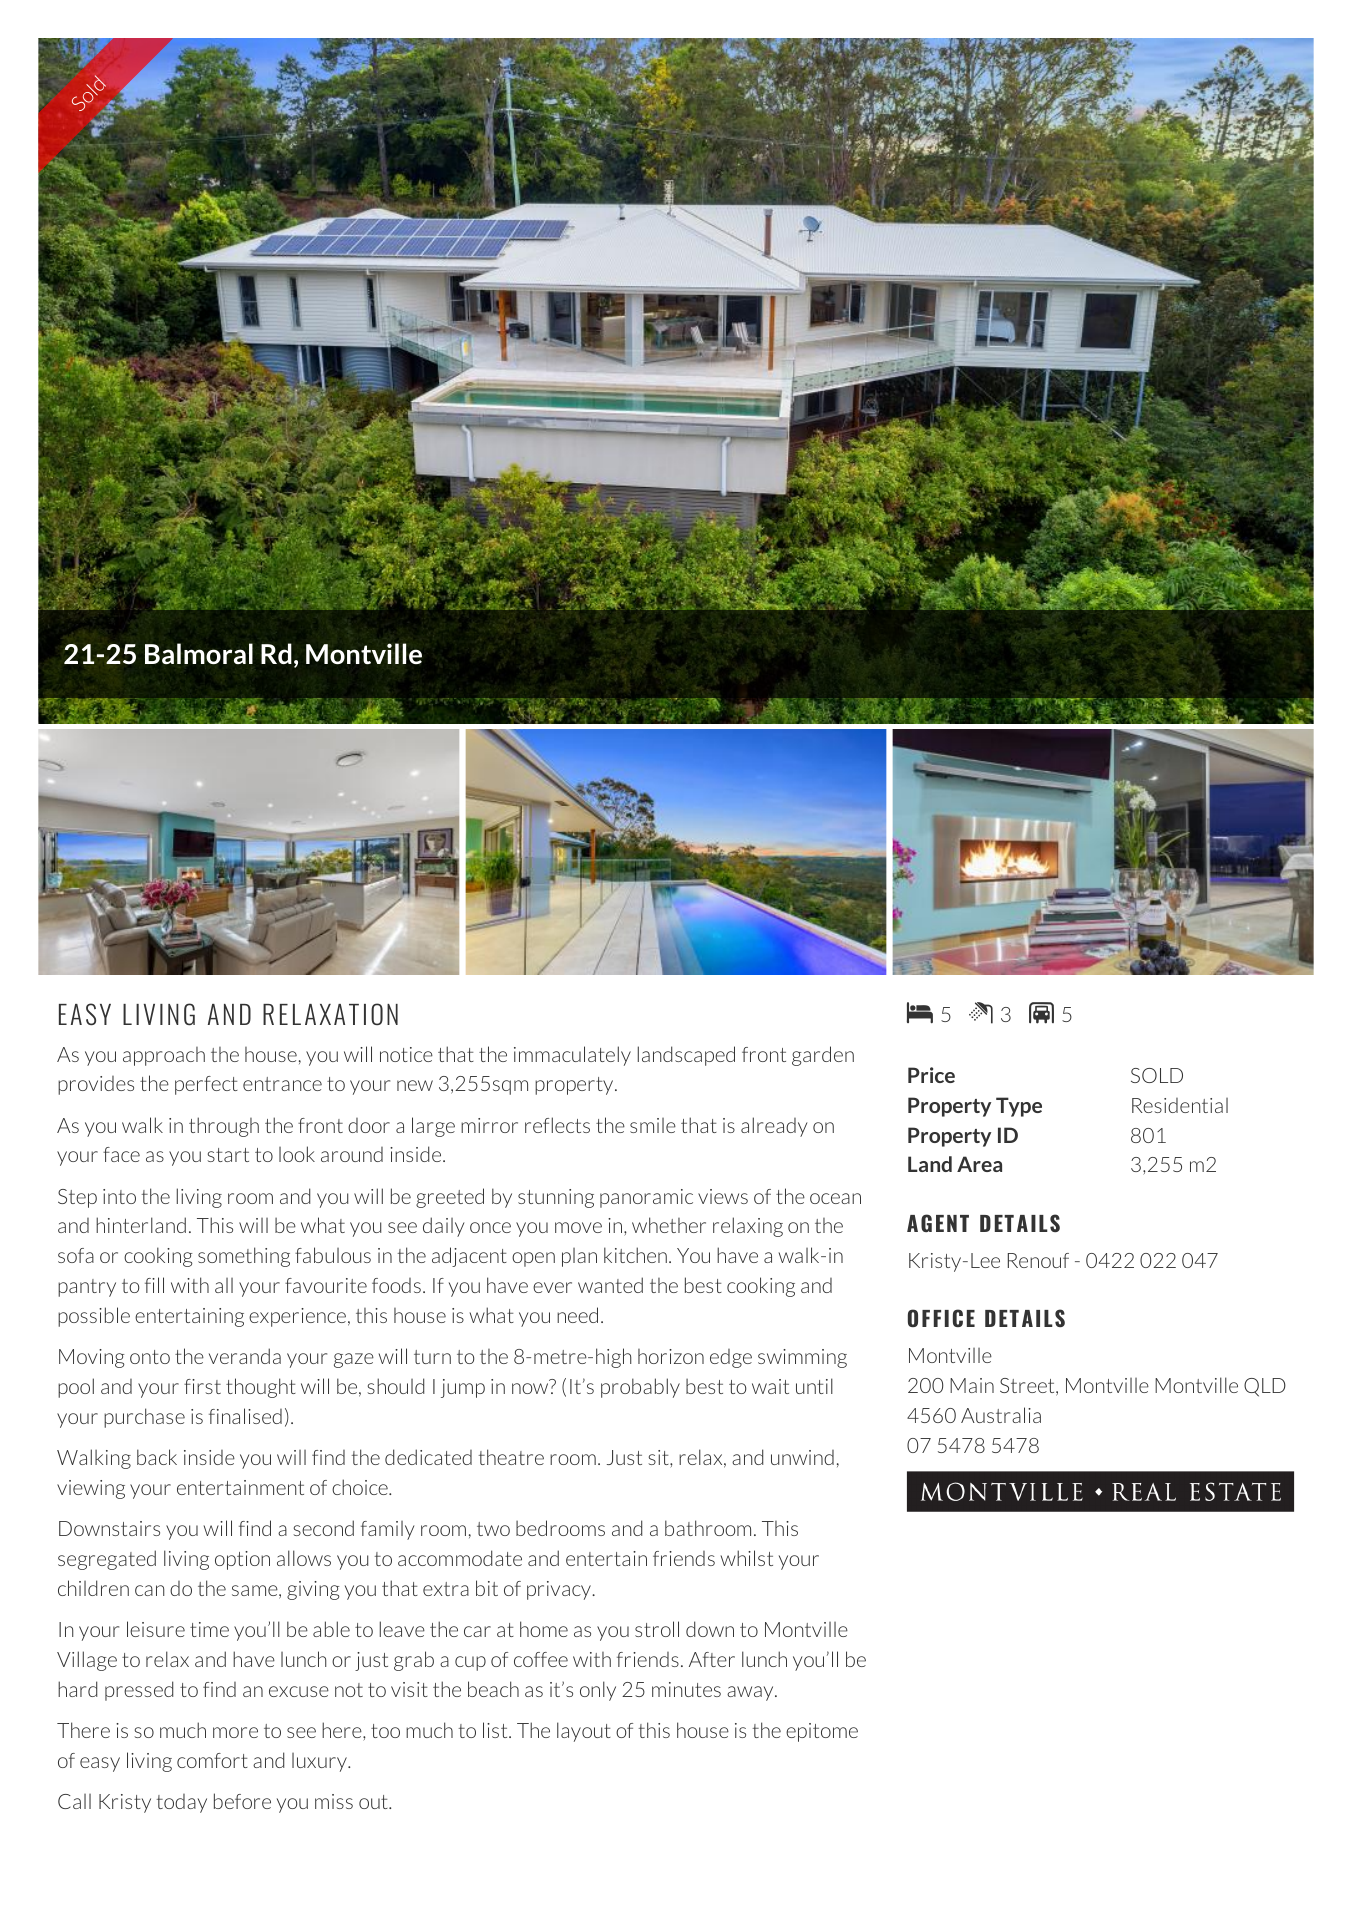 The width and height of the screenshot is (1352, 1906). Describe the element at coordinates (297, 1317) in the screenshot. I see `experience` at that location.
